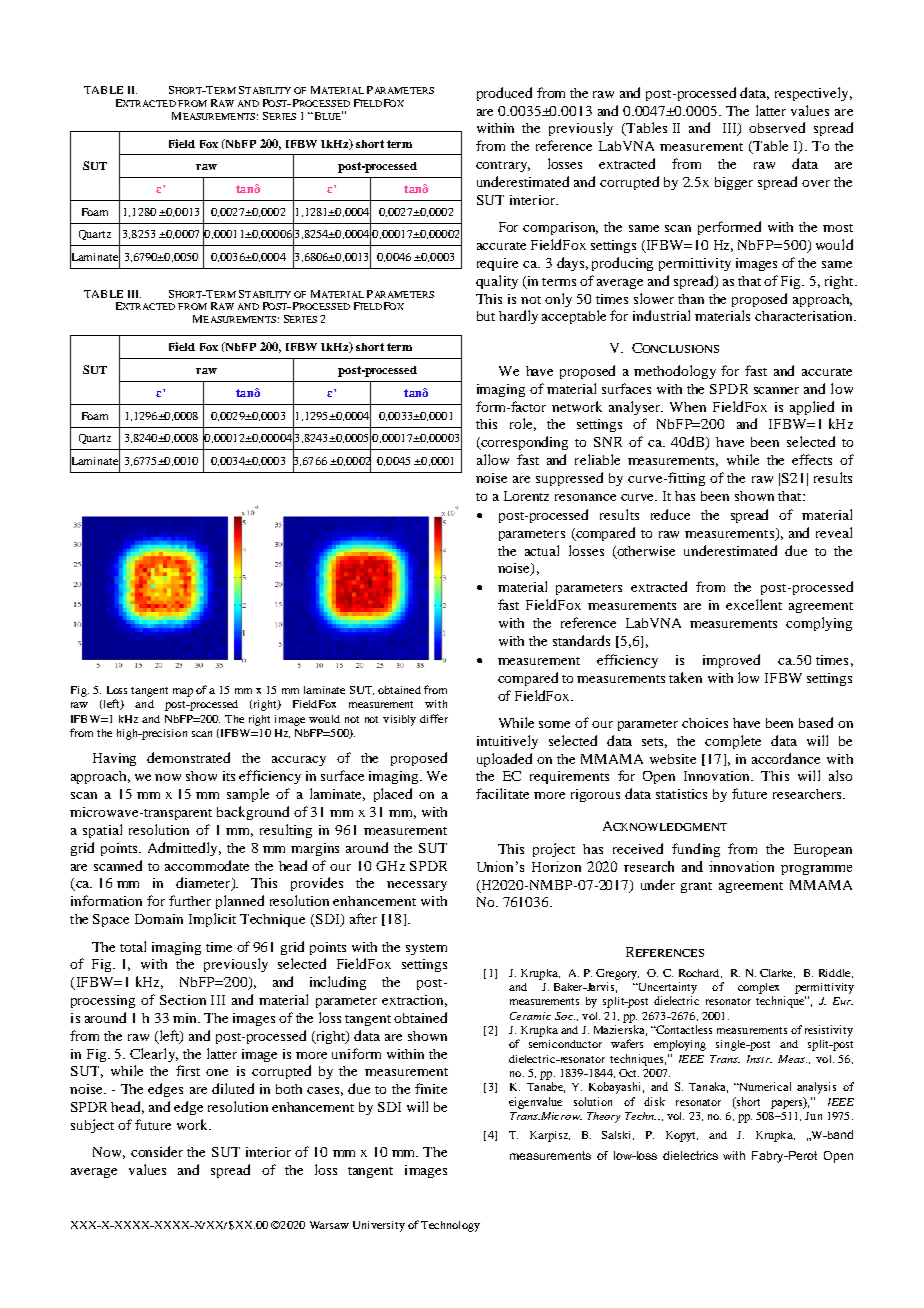 The height and width of the document is (1308, 924). Describe the element at coordinates (183, 692) in the document. I see `map` at that location.
